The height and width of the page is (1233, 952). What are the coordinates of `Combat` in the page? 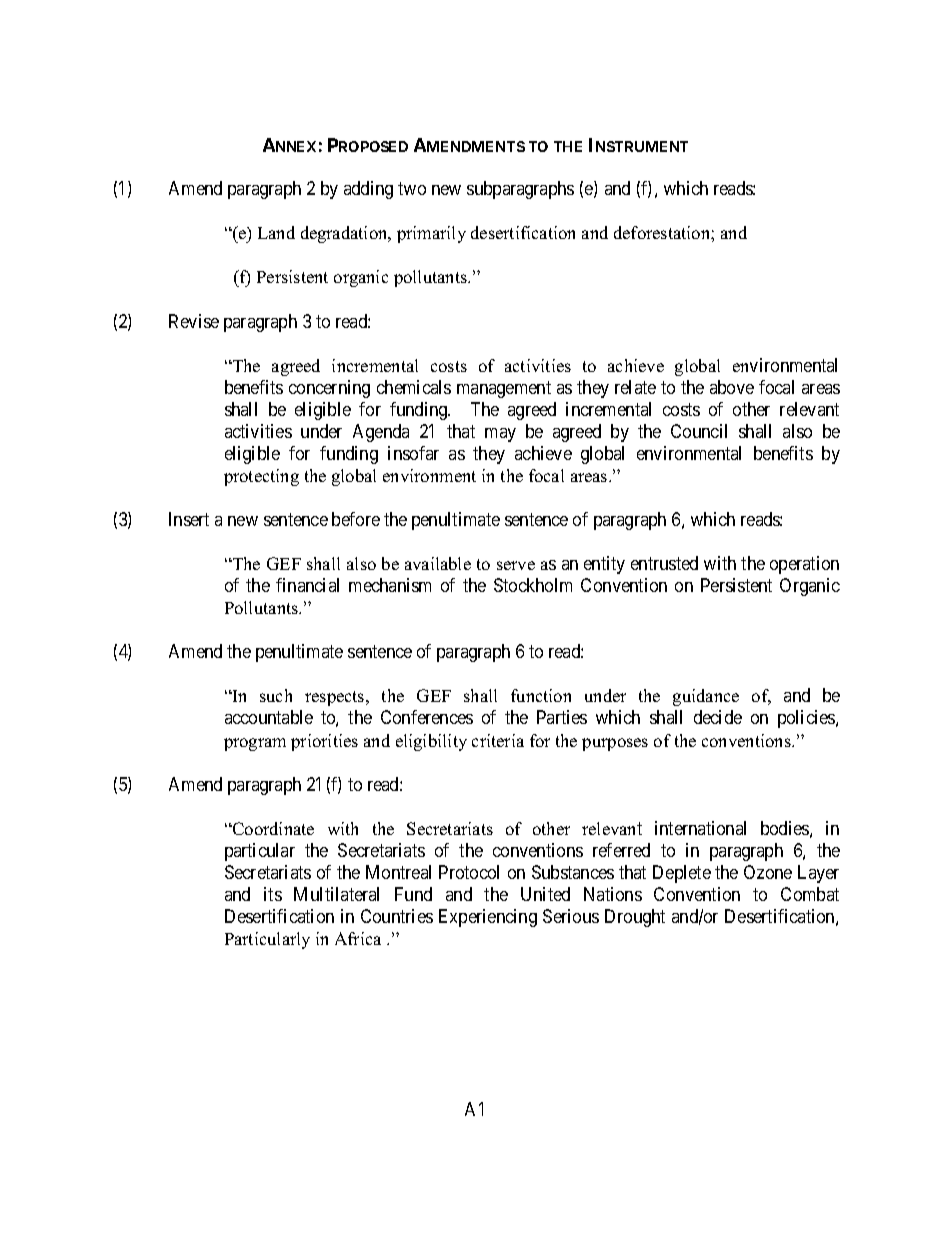 It's located at (810, 894).
